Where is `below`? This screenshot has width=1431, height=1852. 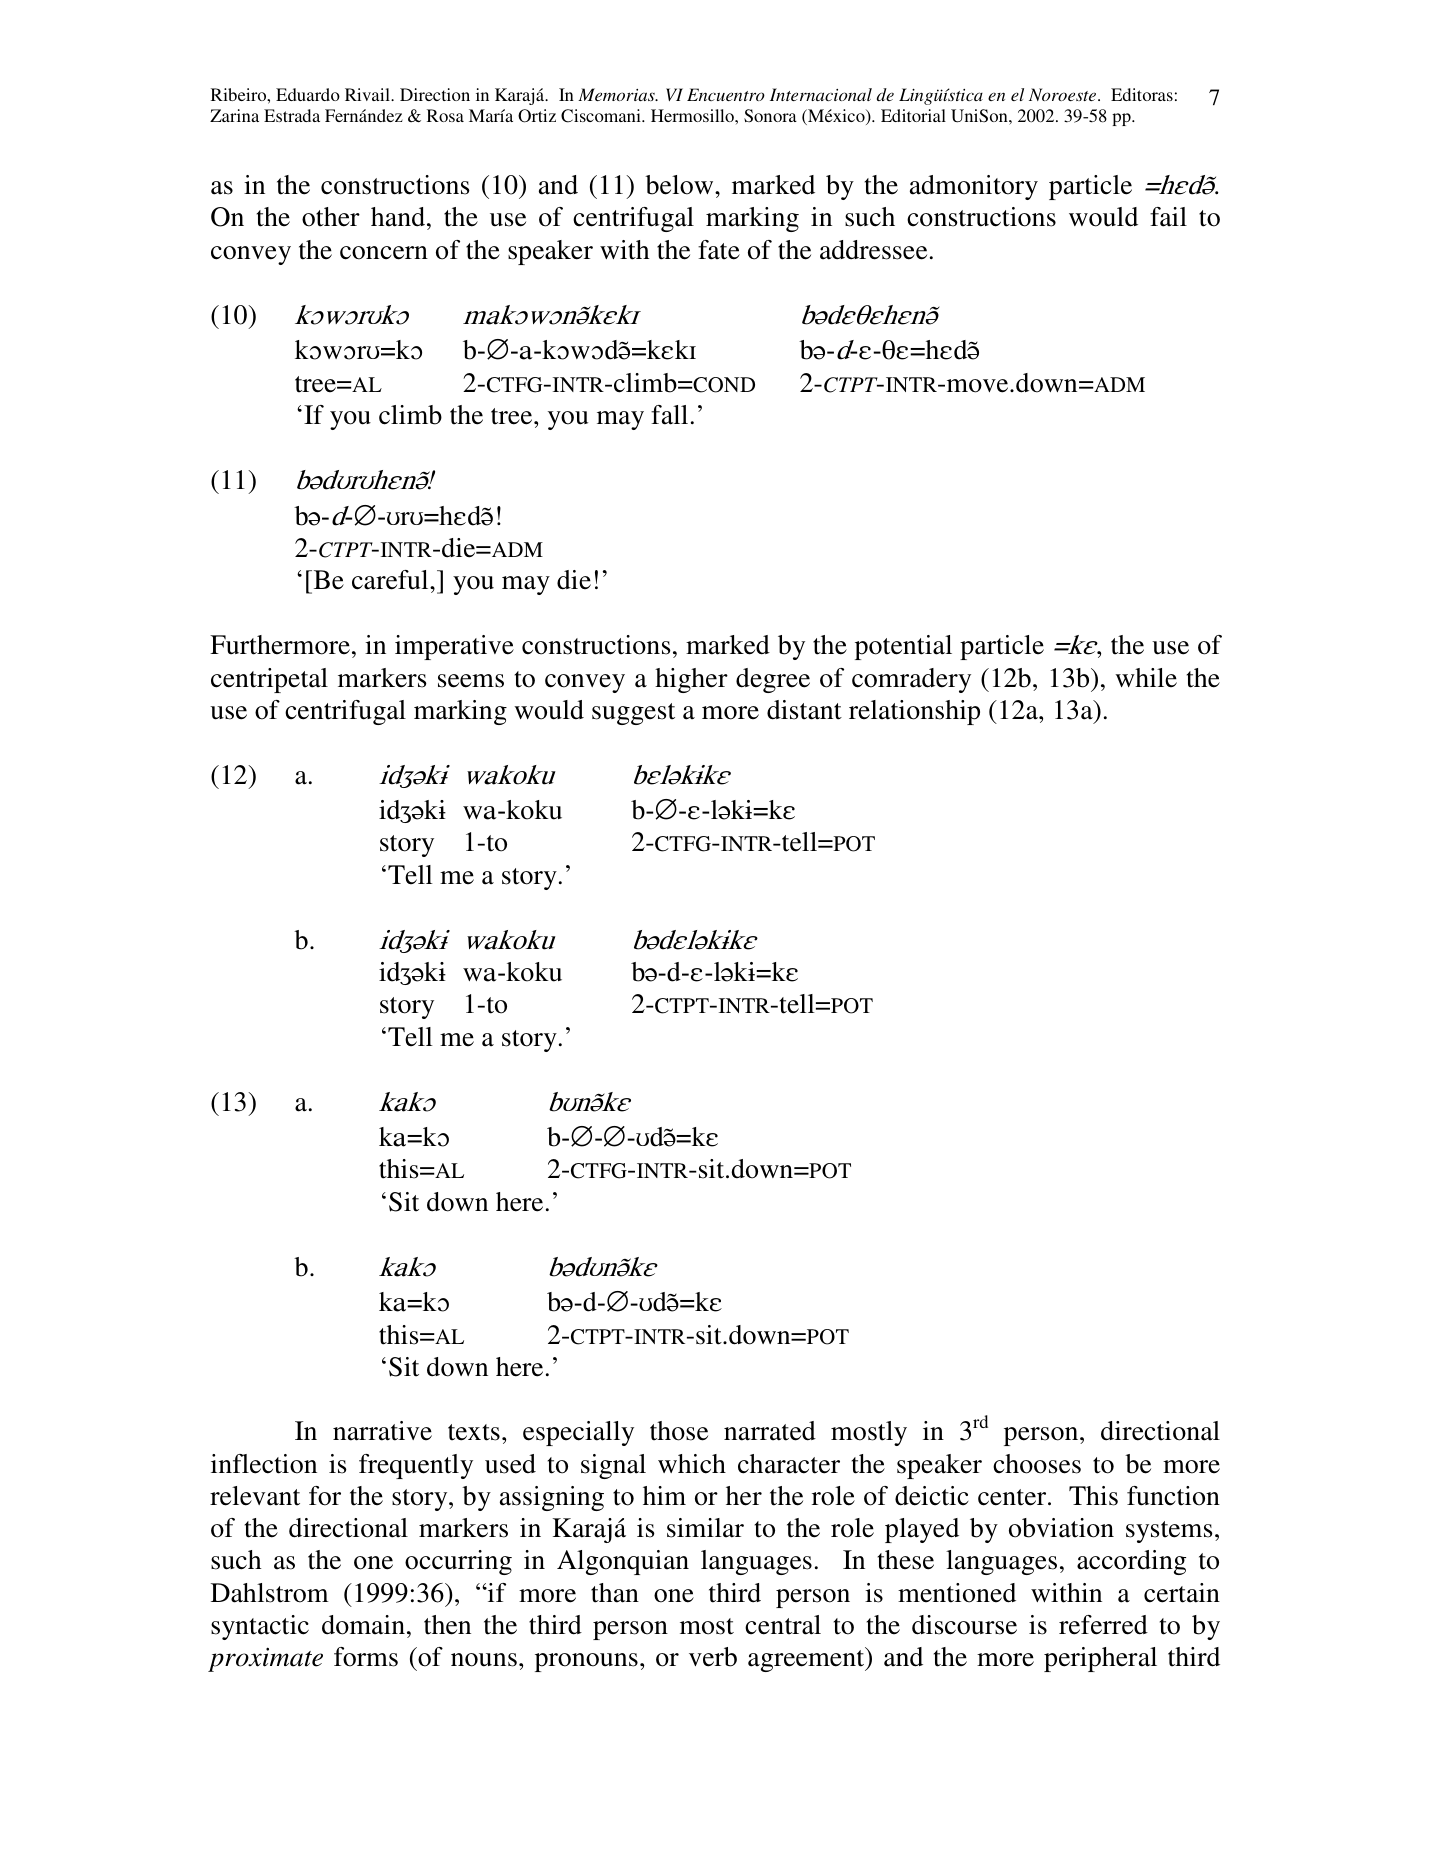
below is located at coordinates (680, 185).
